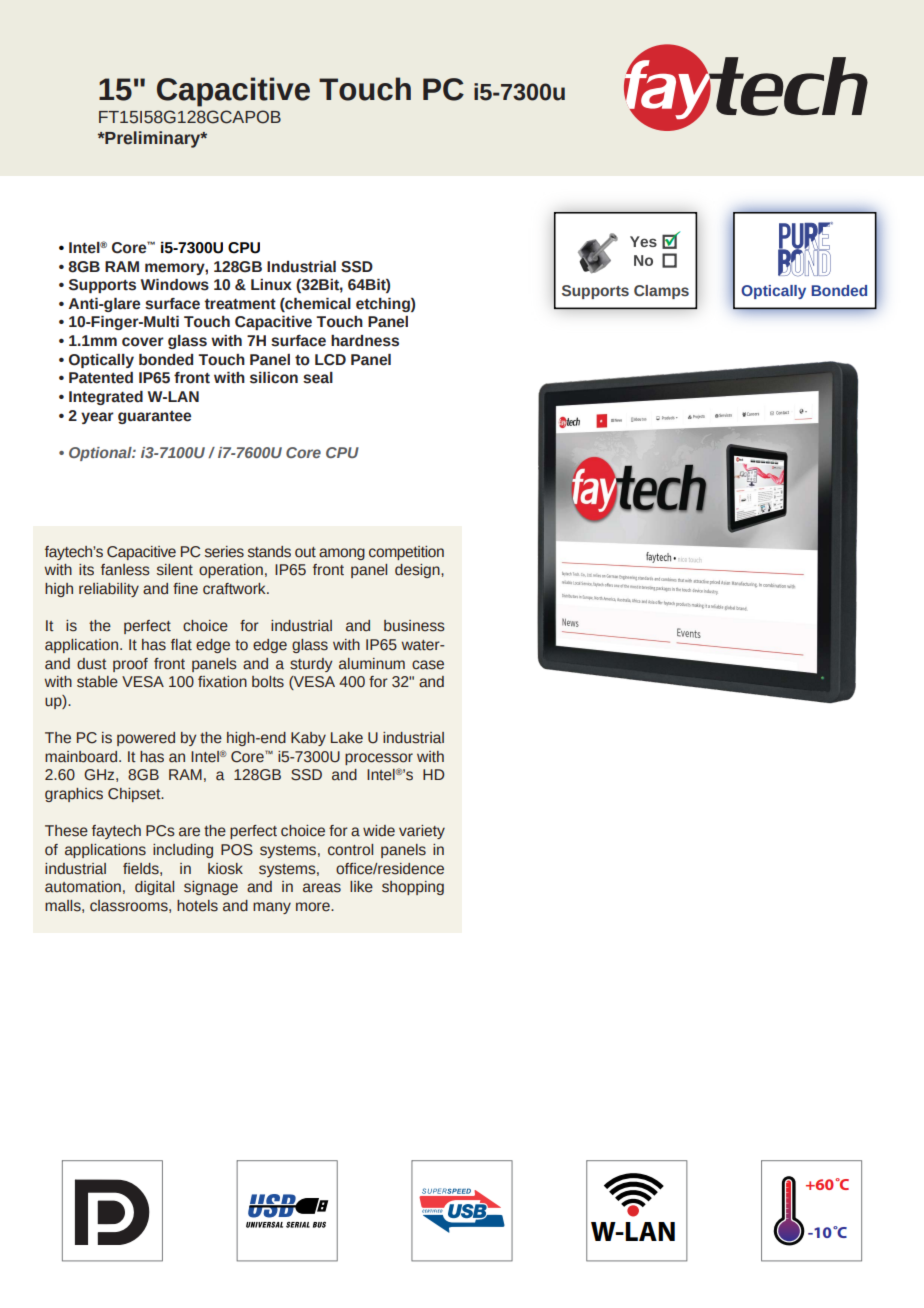 The height and width of the page is (1308, 924). Describe the element at coordinates (365, 341) in the page. I see `hardness` at that location.
